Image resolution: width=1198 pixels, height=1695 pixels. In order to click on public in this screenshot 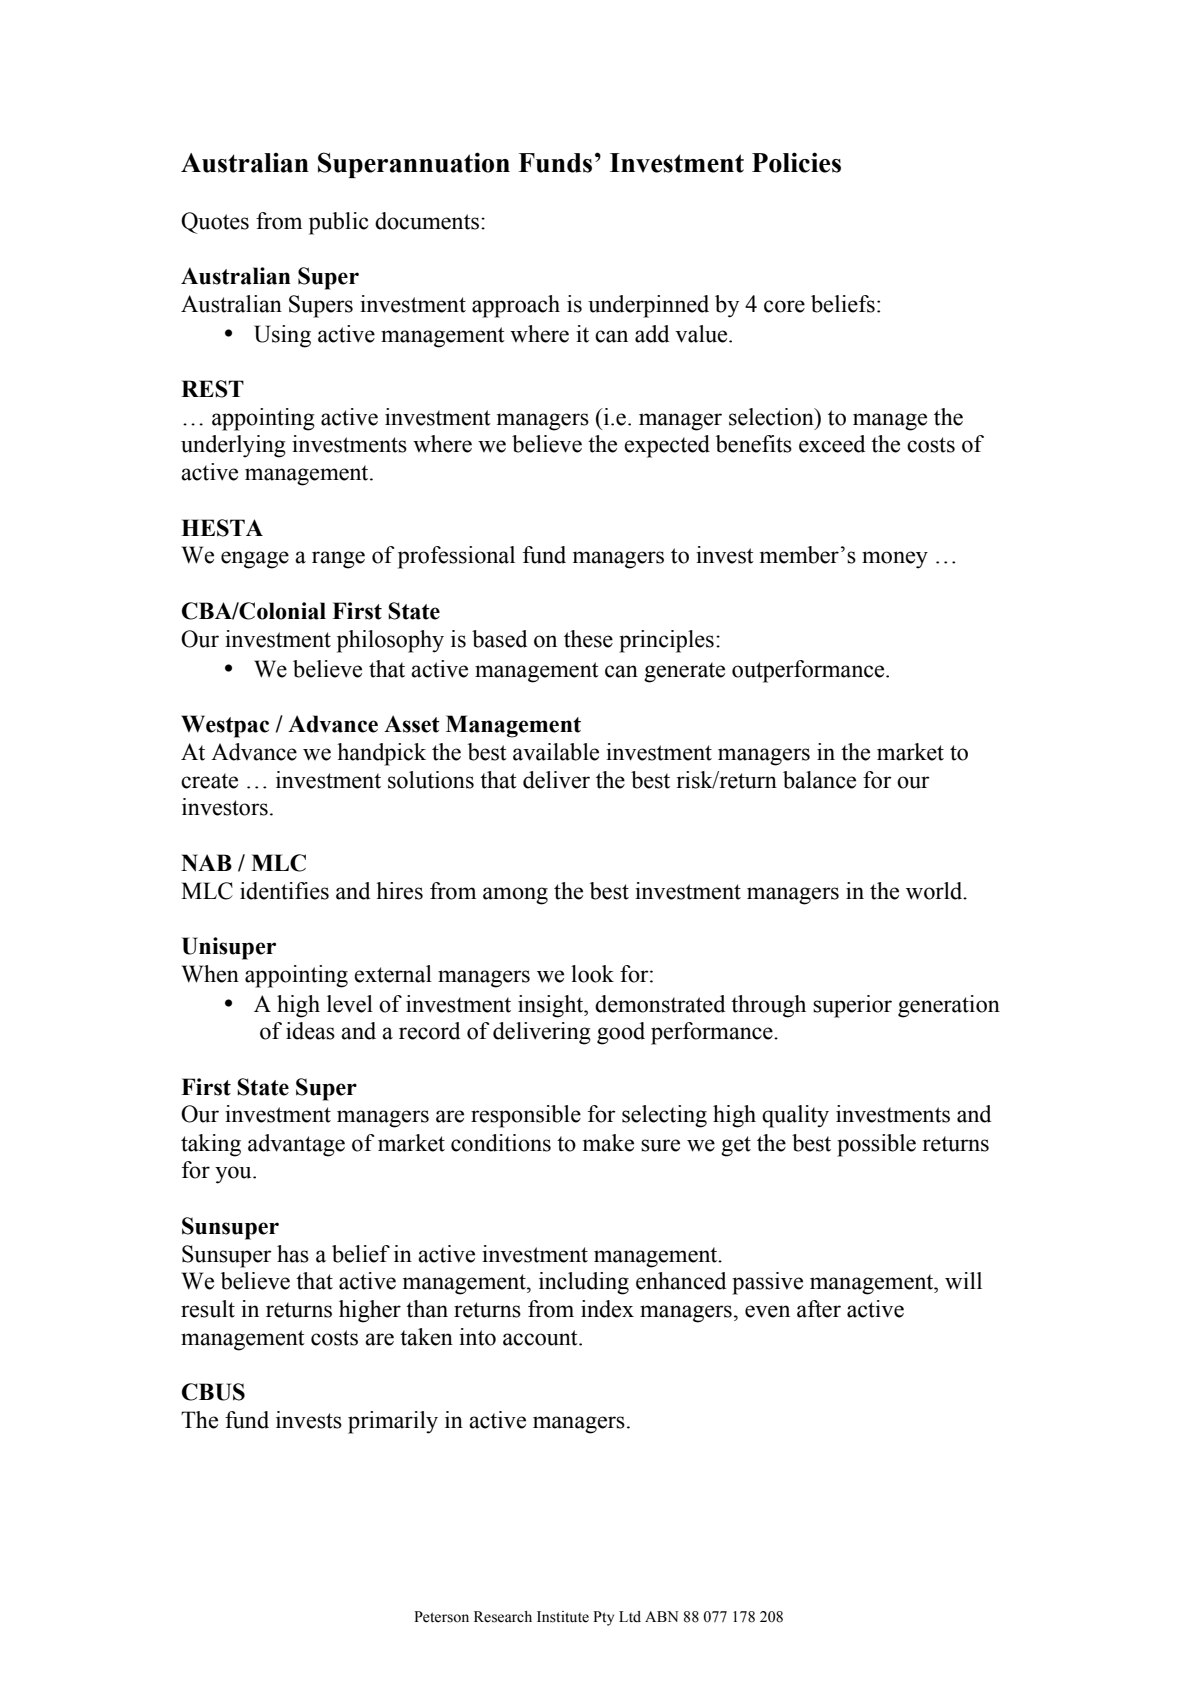, I will do `click(339, 223)`.
